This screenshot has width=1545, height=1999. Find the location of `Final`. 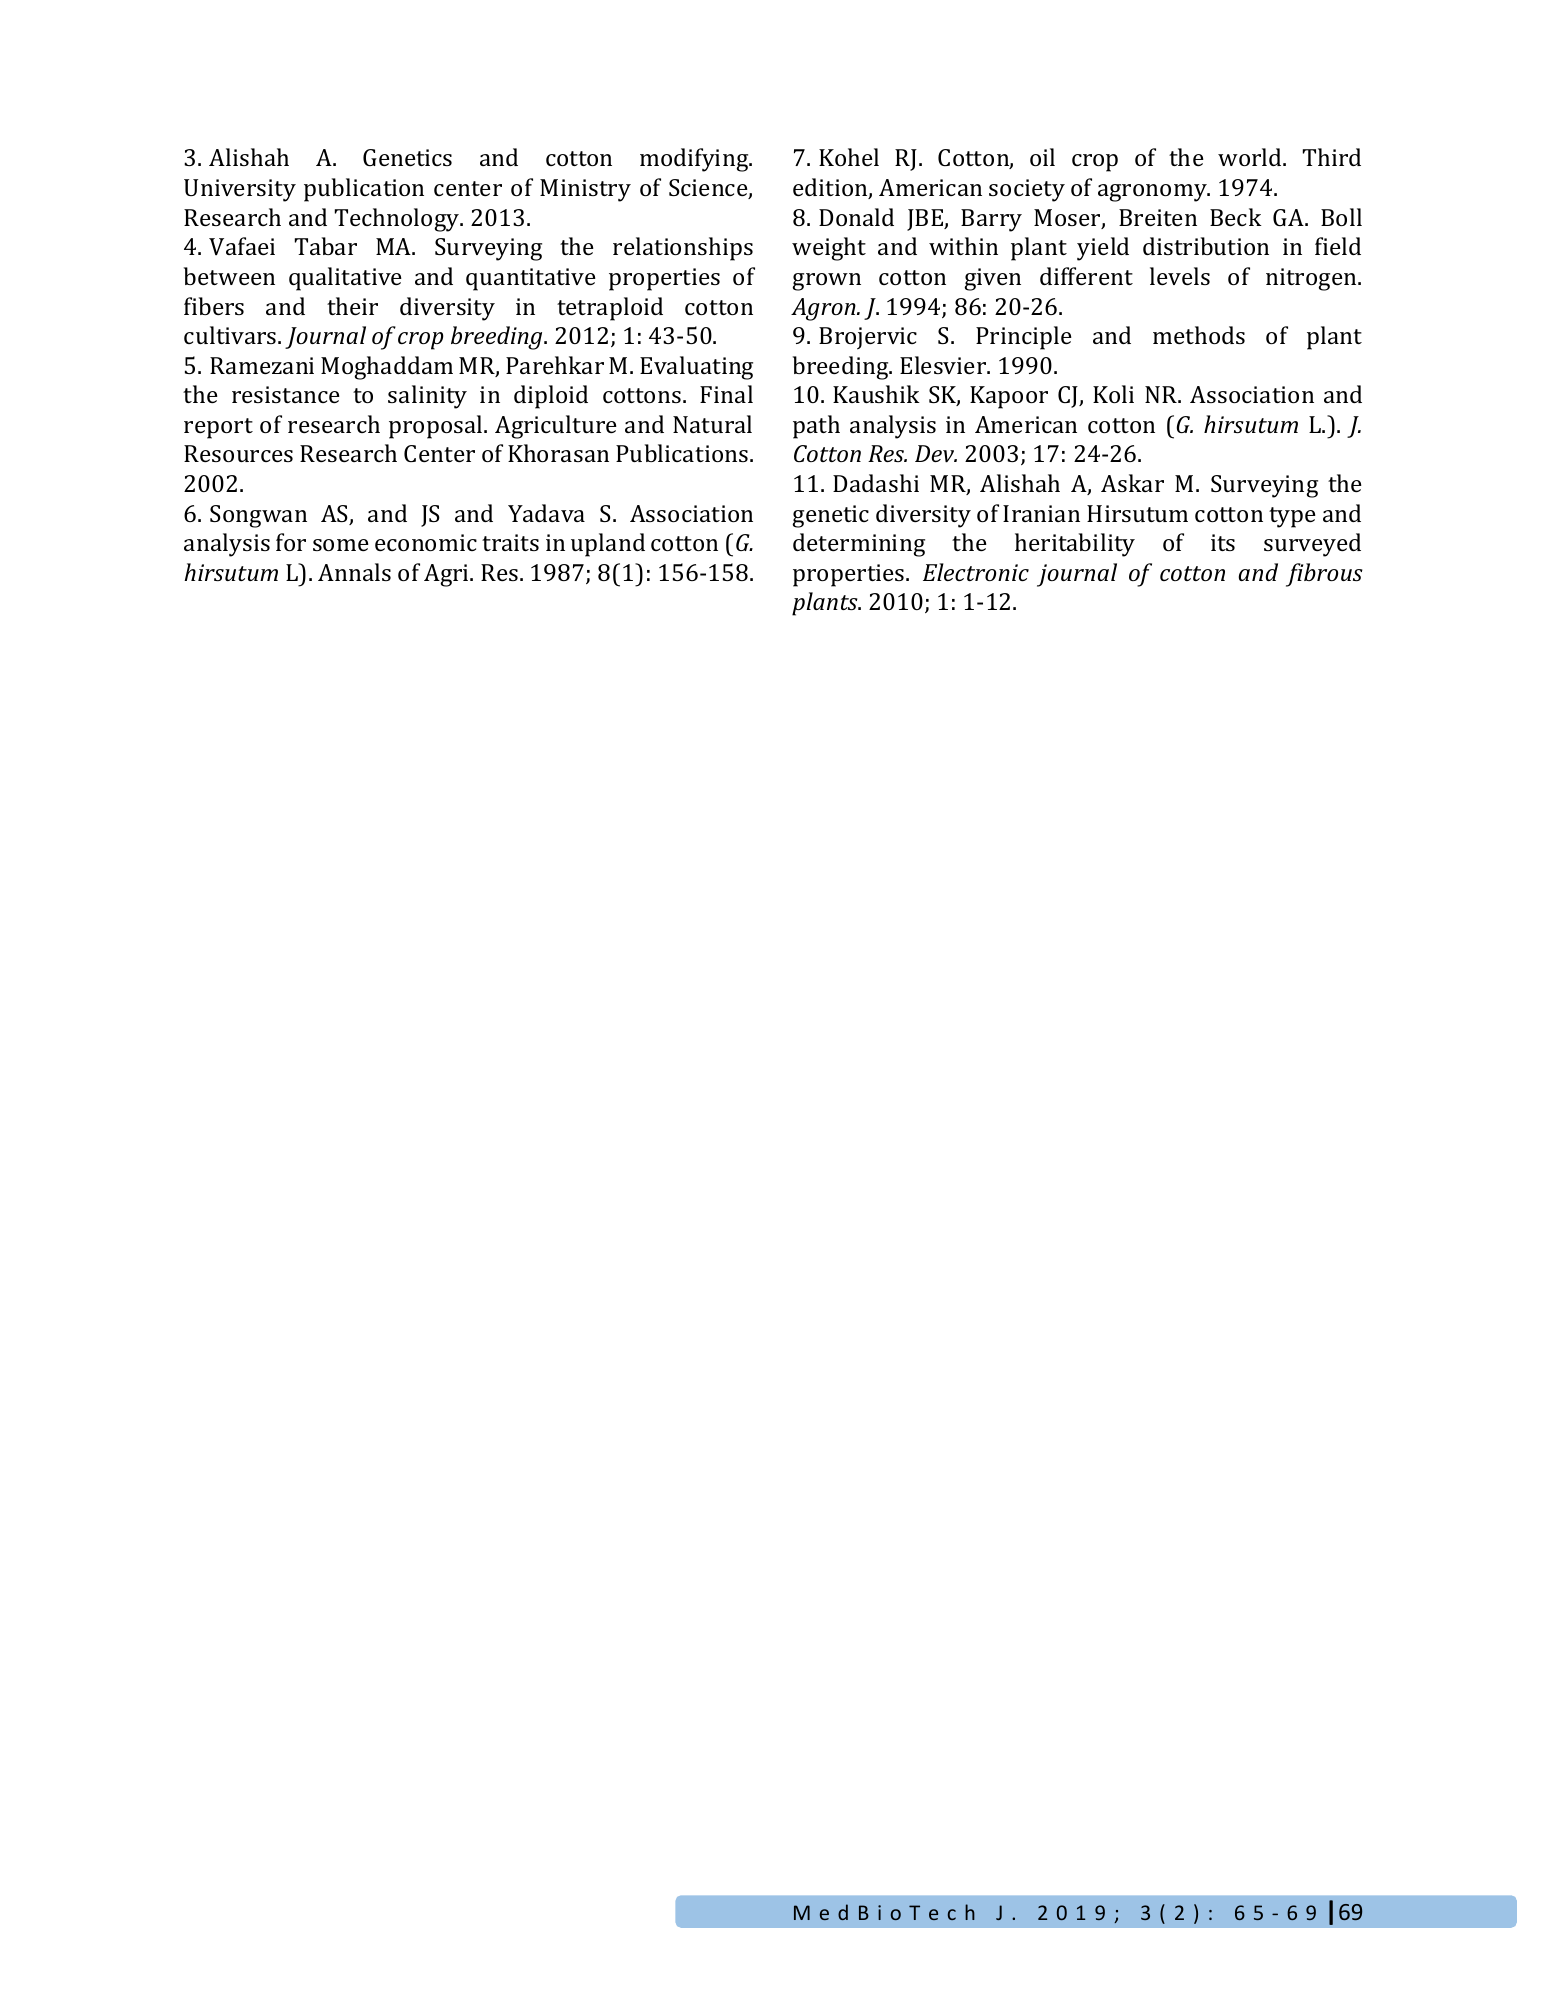

Final is located at coordinates (726, 394).
